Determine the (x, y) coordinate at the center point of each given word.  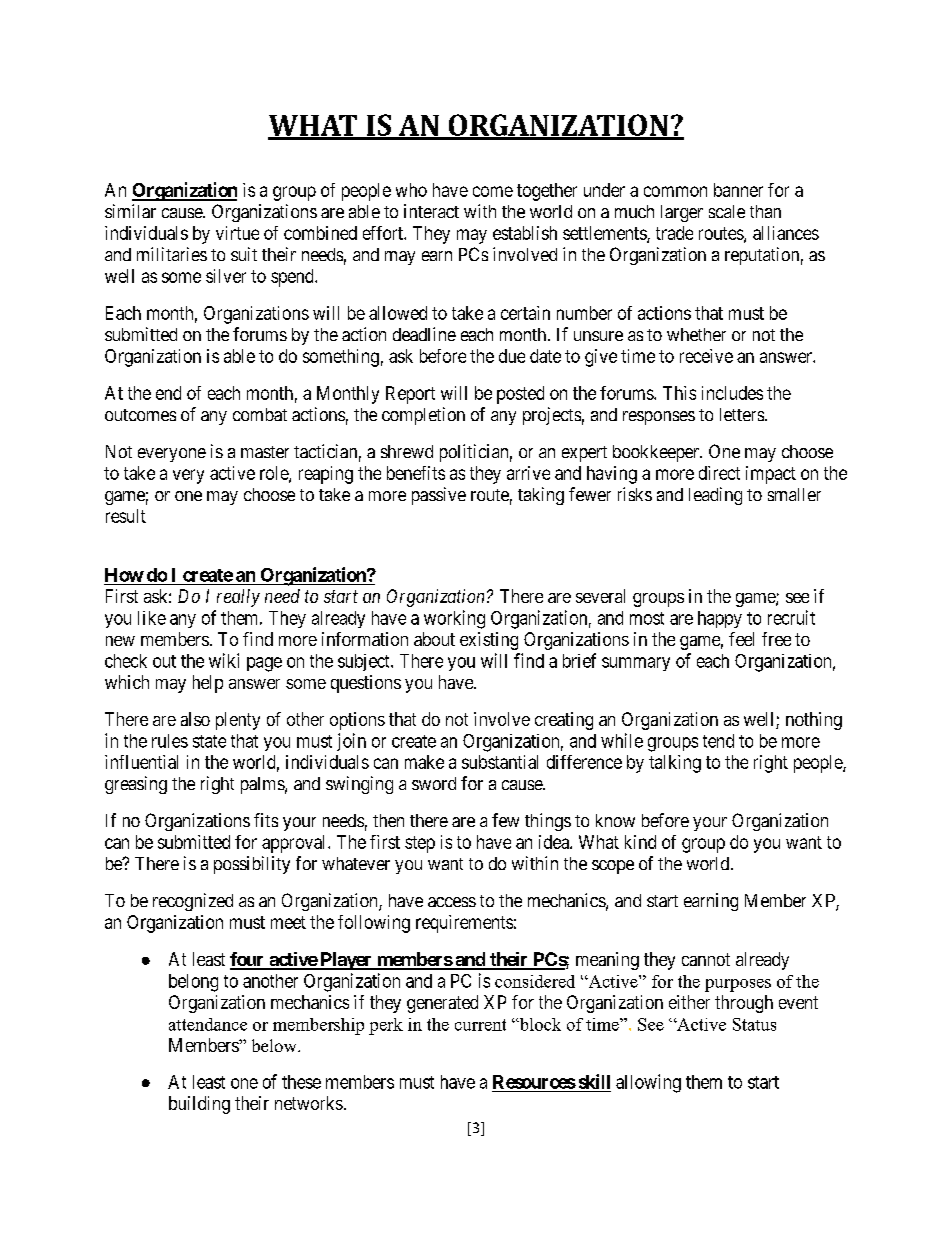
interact (431, 211)
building (199, 1105)
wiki (224, 660)
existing (489, 641)
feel (741, 639)
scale (727, 211)
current (480, 1025)
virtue (237, 233)
